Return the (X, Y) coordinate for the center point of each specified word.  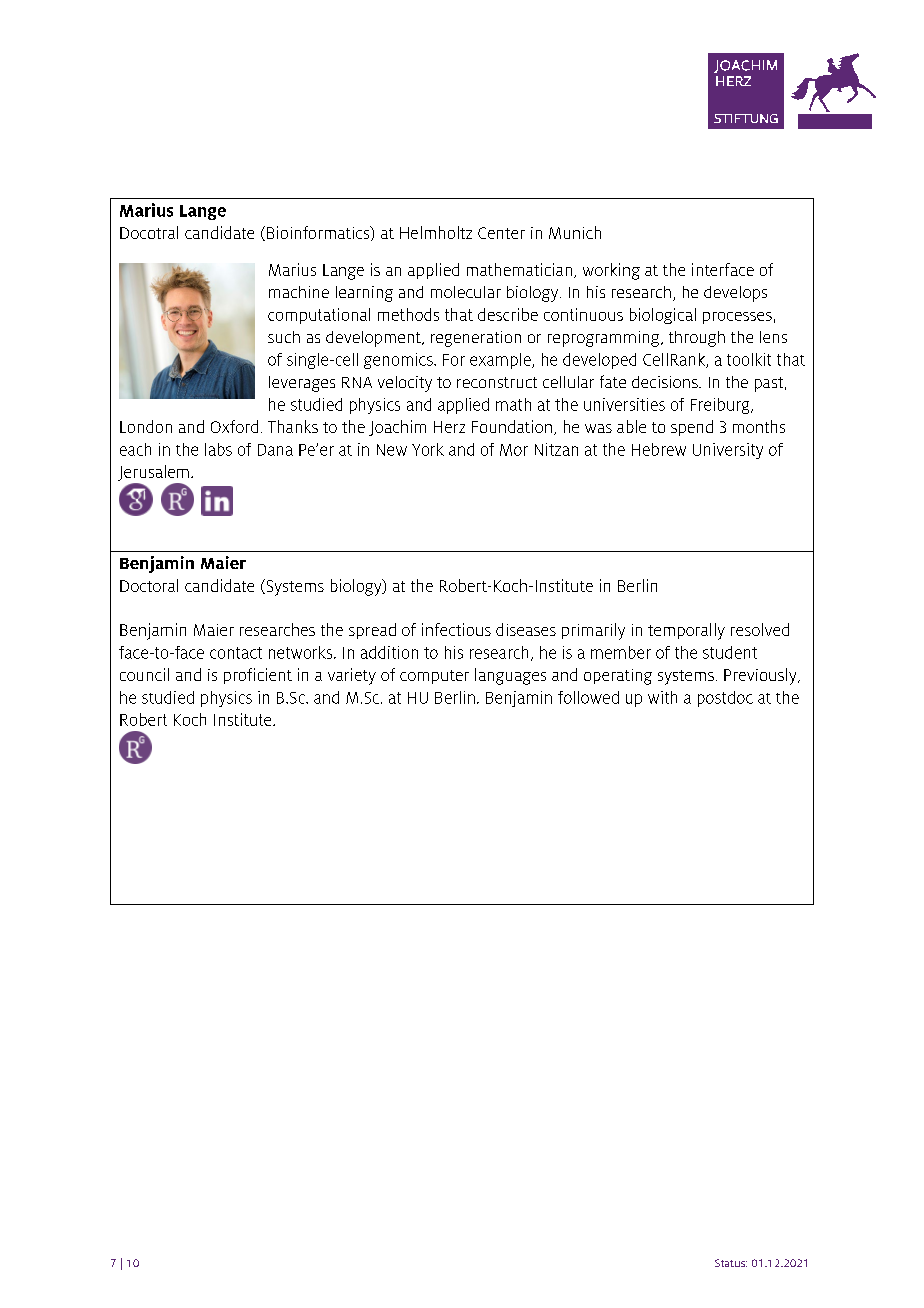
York (428, 449)
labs (218, 449)
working (611, 271)
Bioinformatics (319, 233)
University (728, 451)
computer (434, 677)
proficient (258, 676)
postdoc (725, 699)
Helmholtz (436, 232)
